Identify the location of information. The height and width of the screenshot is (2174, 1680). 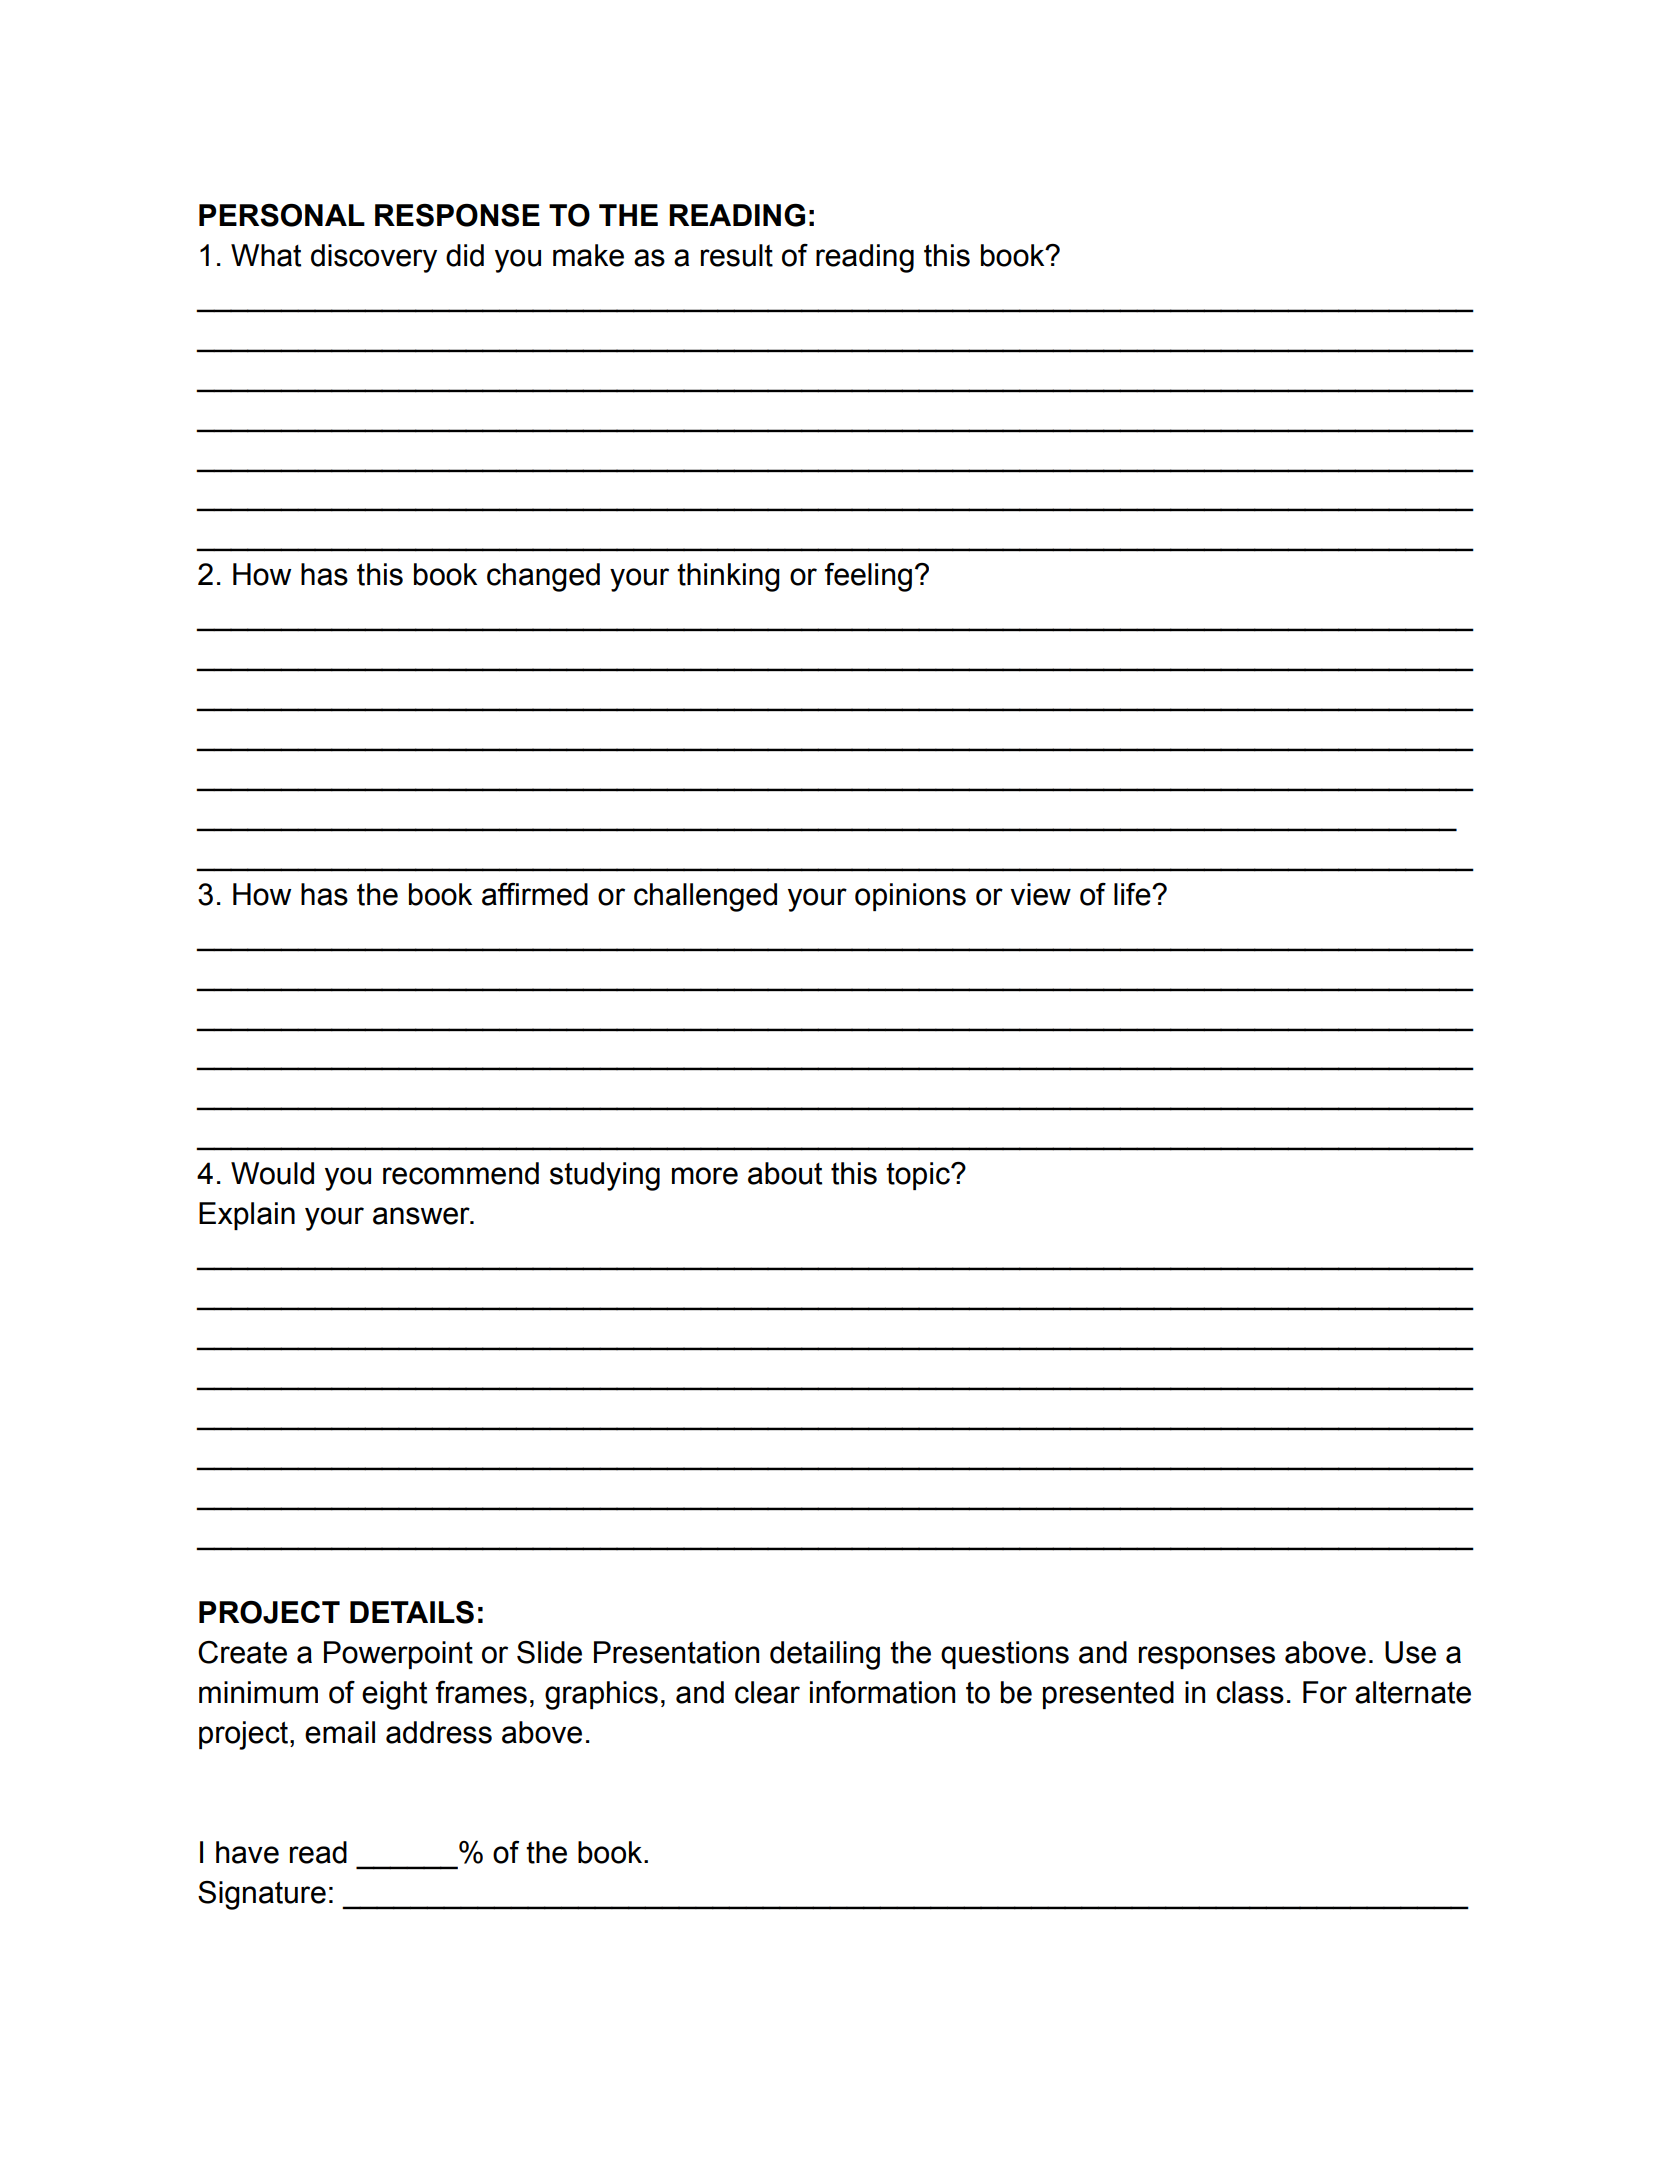
(882, 1692).
